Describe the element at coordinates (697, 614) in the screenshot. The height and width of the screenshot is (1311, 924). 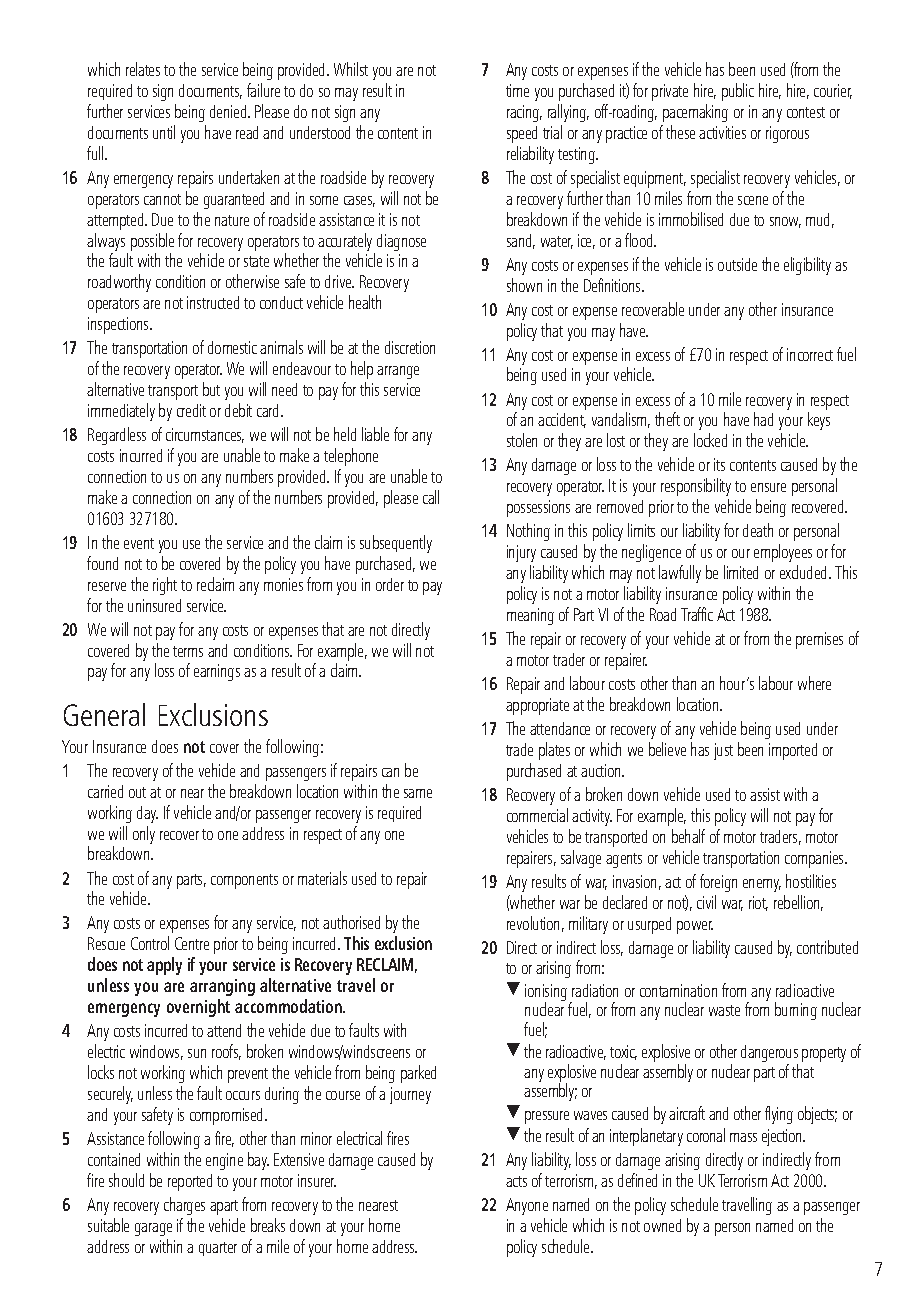
I see `Traffic` at that location.
